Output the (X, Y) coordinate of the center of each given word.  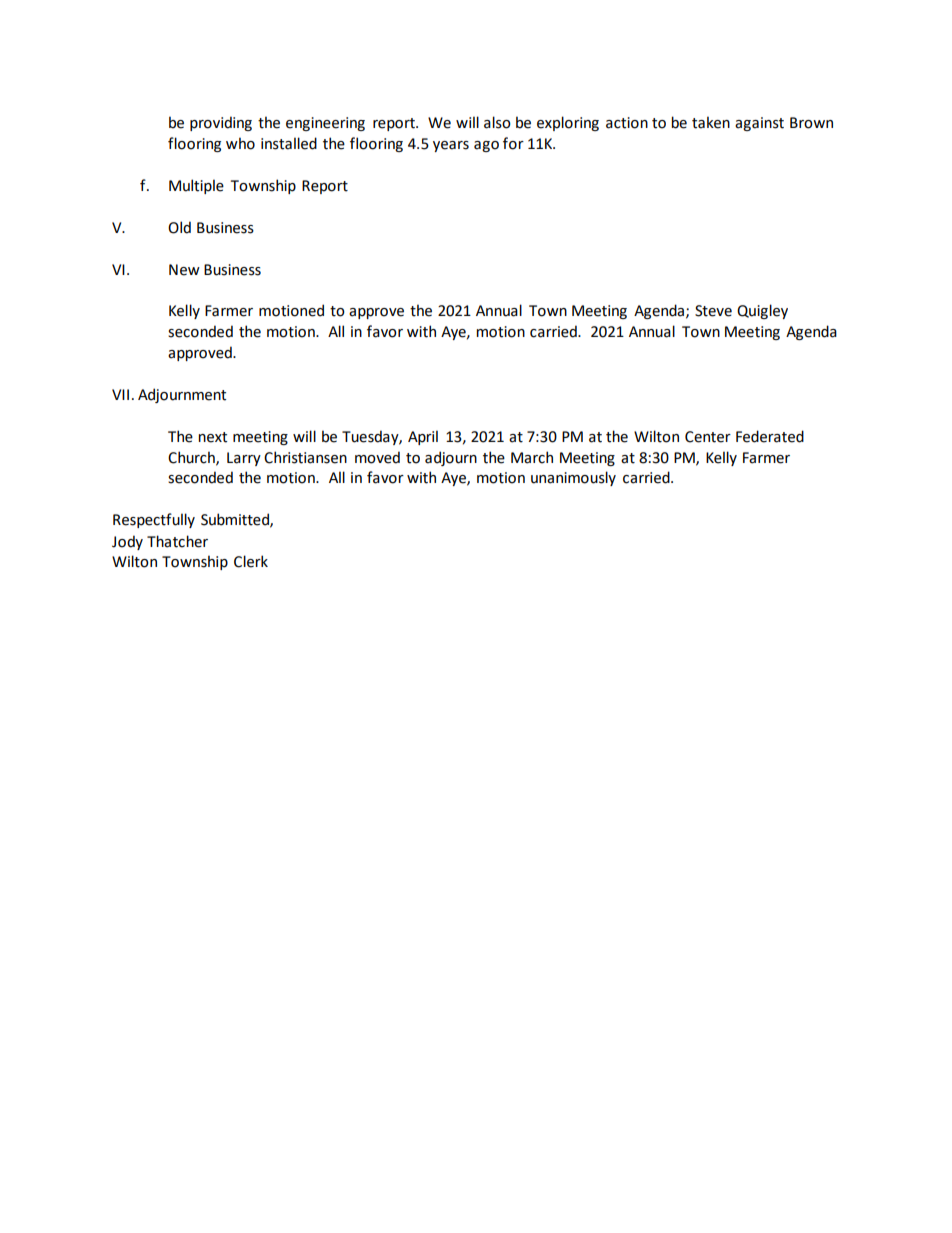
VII (120, 394)
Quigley (762, 311)
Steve (713, 311)
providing (221, 123)
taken (711, 122)
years (451, 146)
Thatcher (177, 541)
